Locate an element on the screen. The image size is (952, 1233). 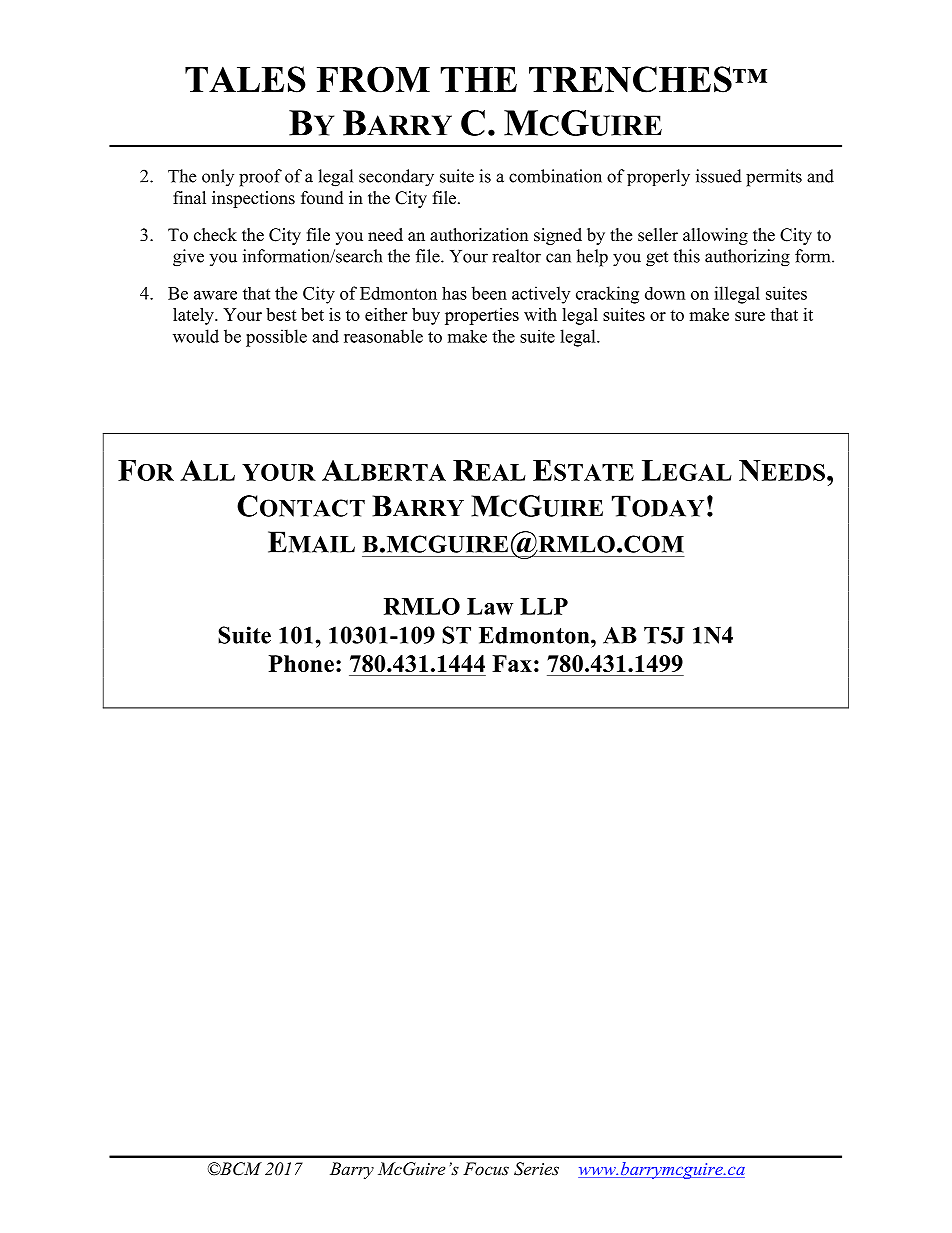
LLP is located at coordinates (544, 606).
